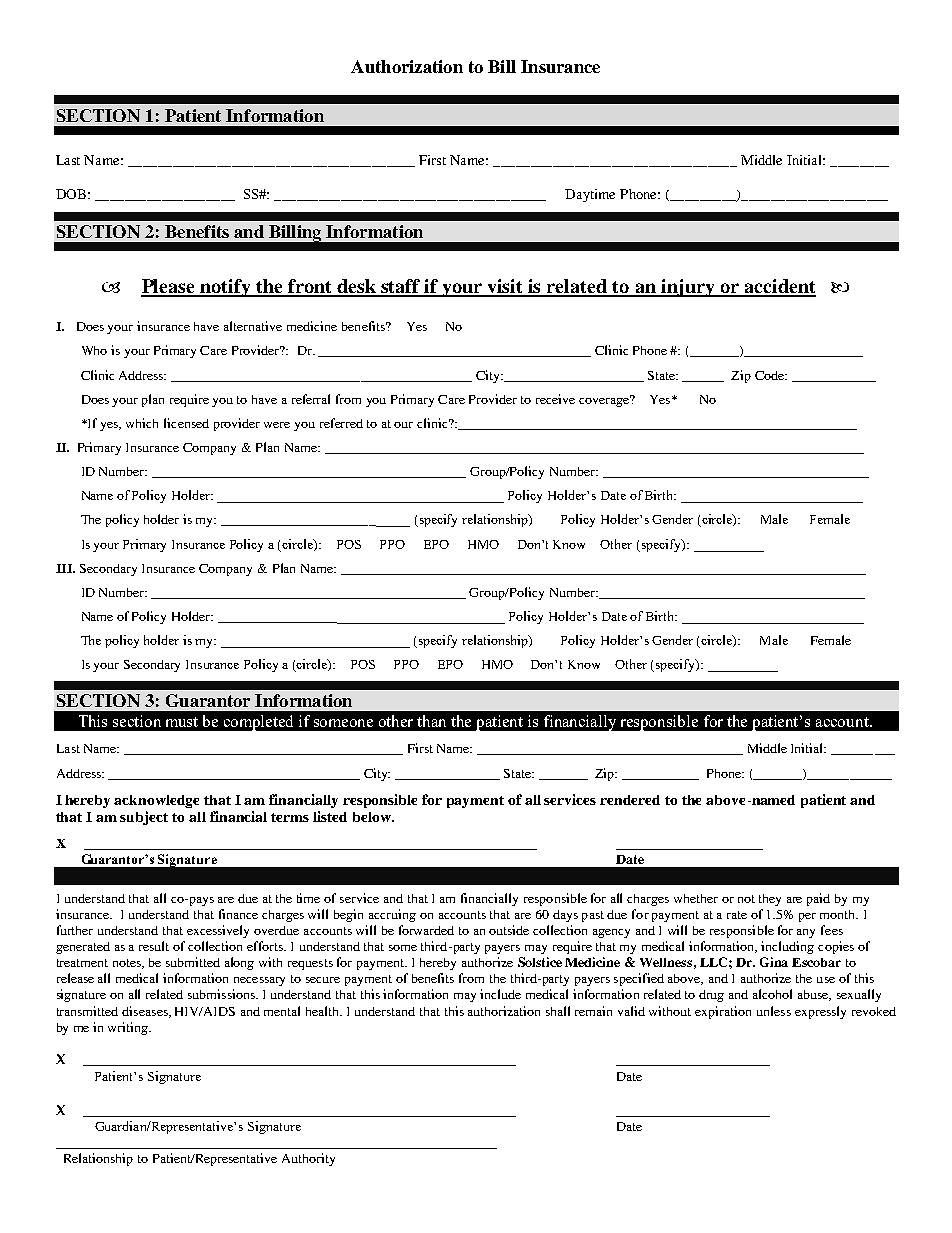 The height and width of the screenshot is (1233, 952). Describe the element at coordinates (373, 817) in the screenshot. I see `below` at that location.
